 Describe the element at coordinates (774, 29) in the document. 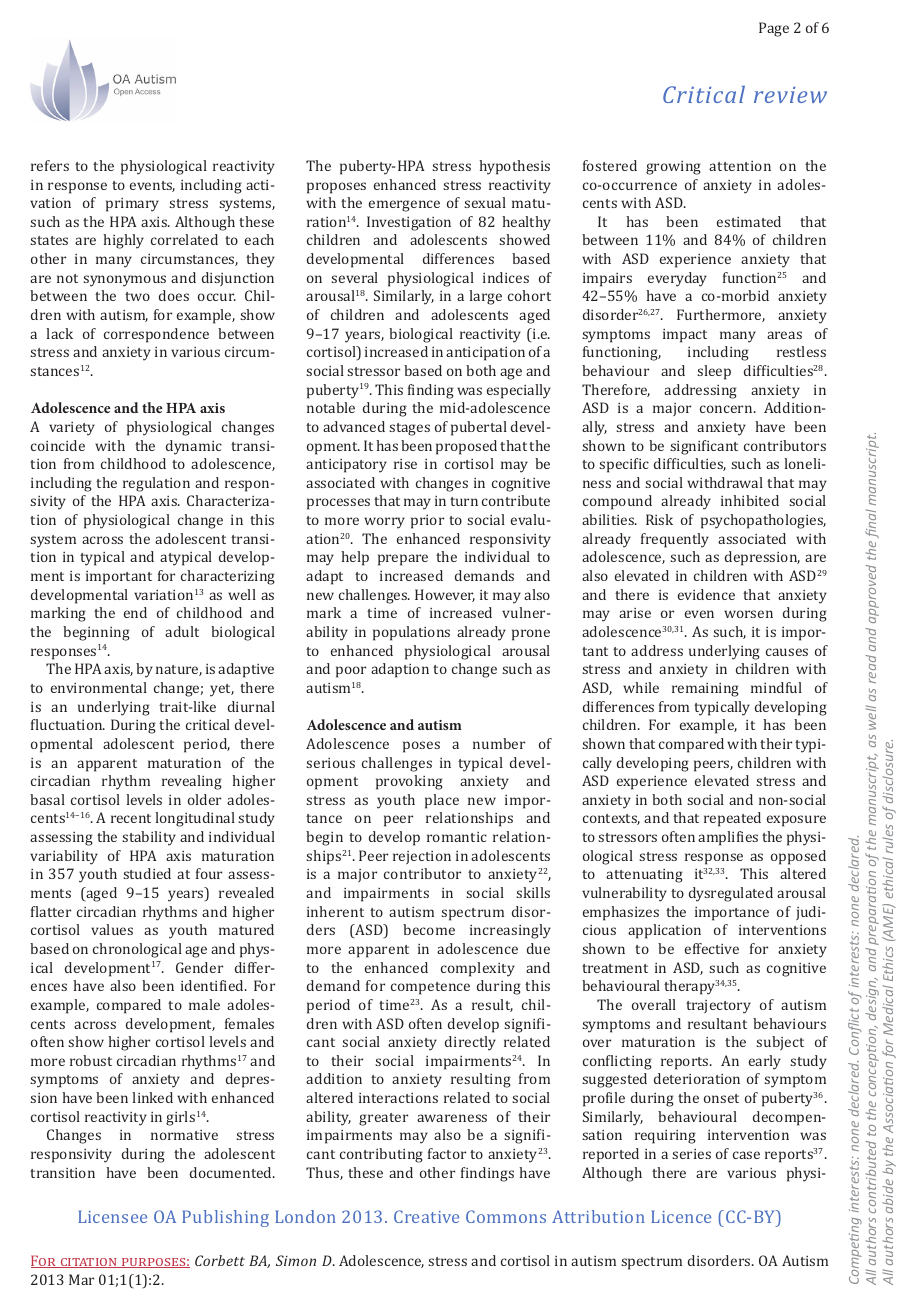

I see `Page` at that location.
